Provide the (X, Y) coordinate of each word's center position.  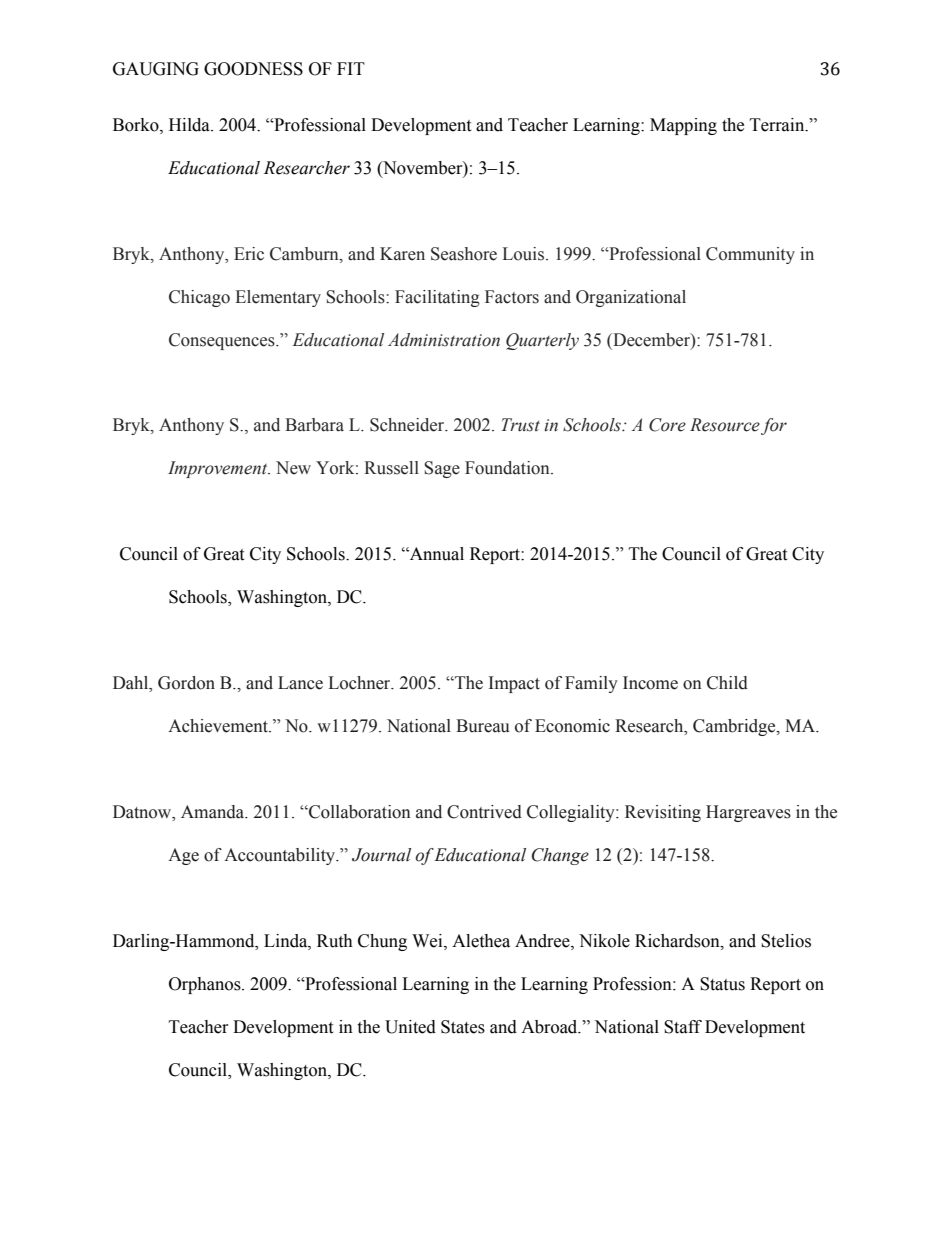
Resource (725, 425)
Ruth (335, 941)
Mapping (683, 126)
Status (722, 984)
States (463, 1027)
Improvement (219, 469)
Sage (442, 469)
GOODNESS (253, 69)
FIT (351, 68)
